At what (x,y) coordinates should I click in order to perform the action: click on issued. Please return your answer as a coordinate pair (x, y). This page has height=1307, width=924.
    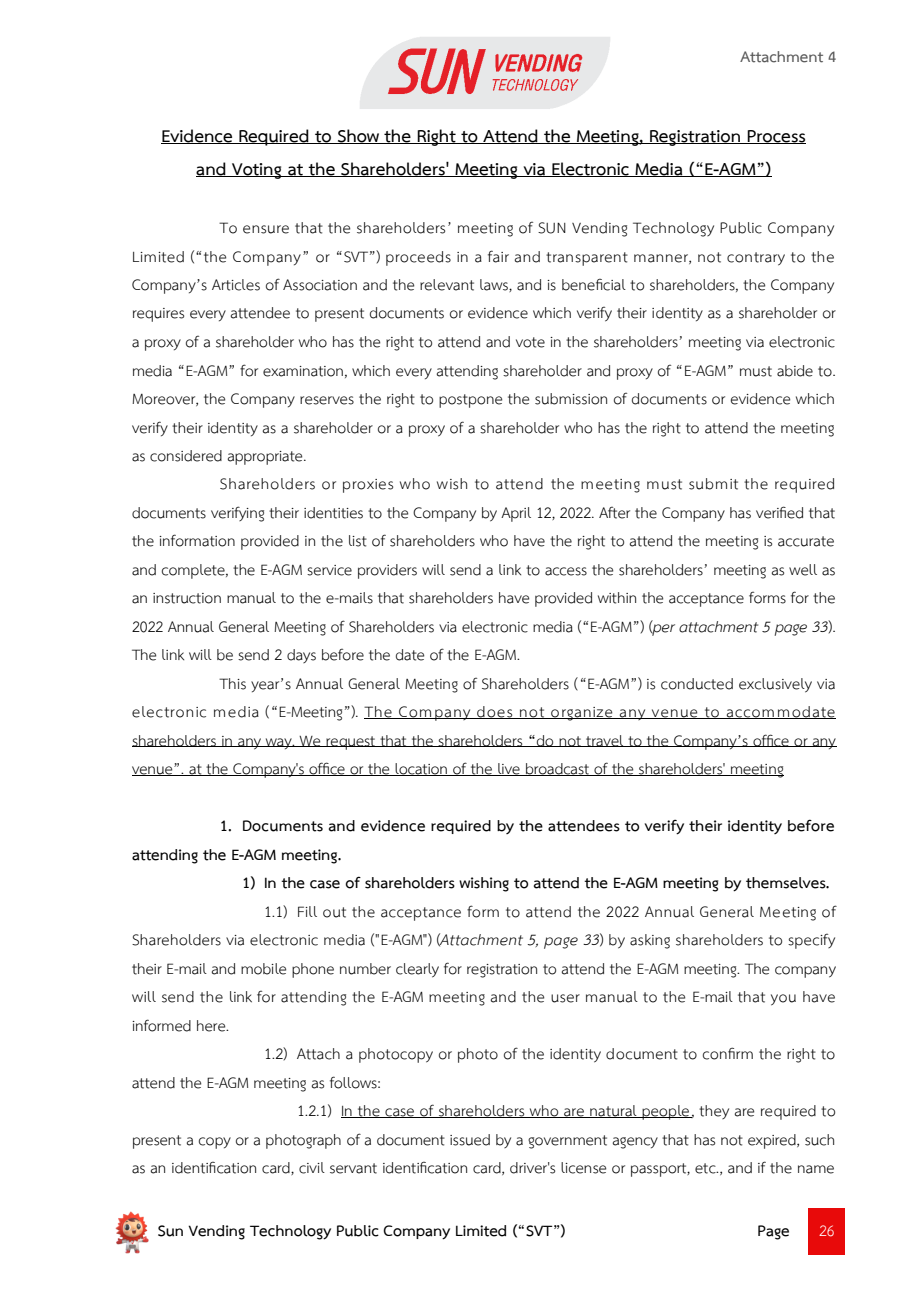
    Looking at the image, I should click on (470, 1140).
